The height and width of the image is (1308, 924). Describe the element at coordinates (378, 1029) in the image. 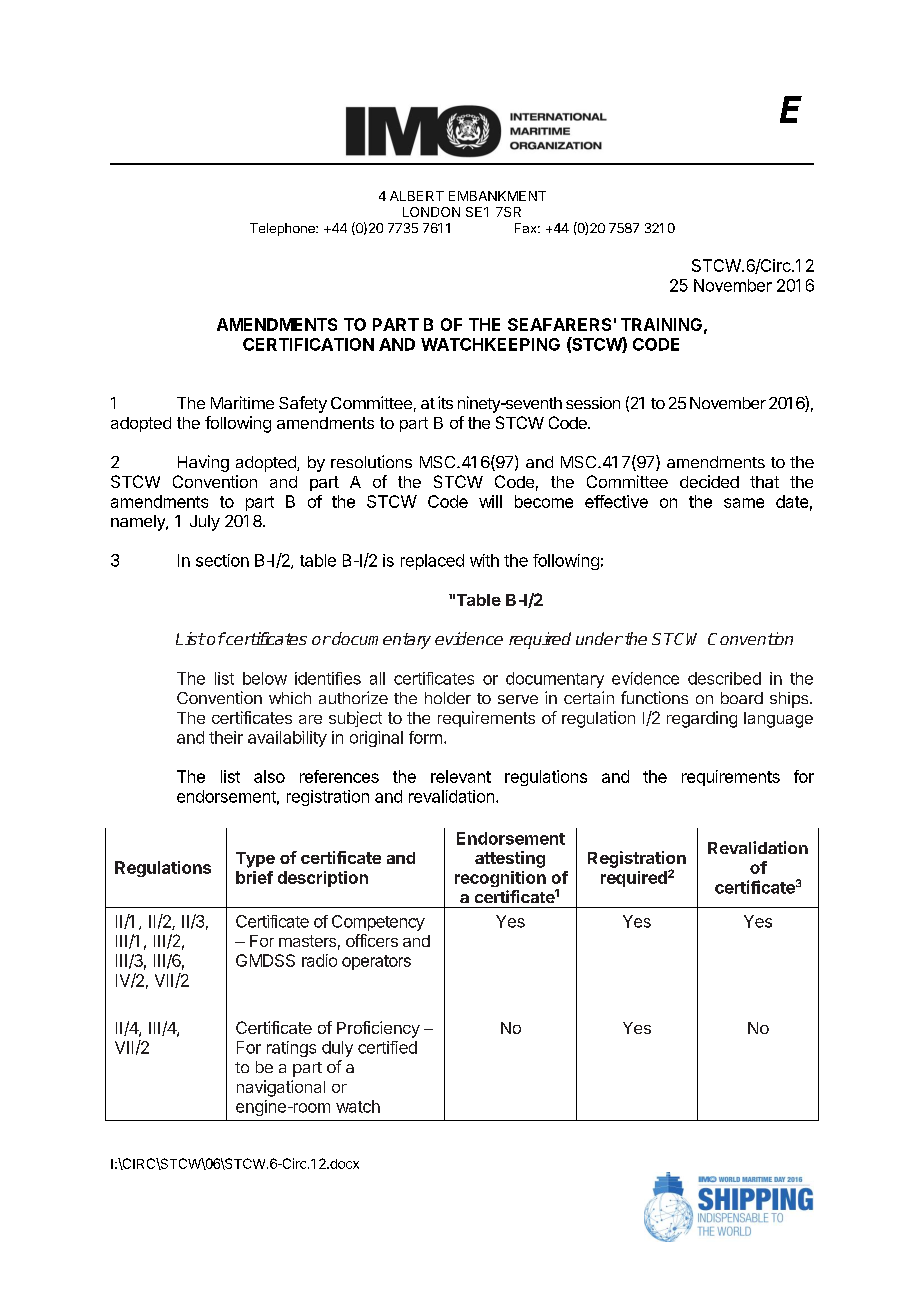

I see `Proficiency` at that location.
